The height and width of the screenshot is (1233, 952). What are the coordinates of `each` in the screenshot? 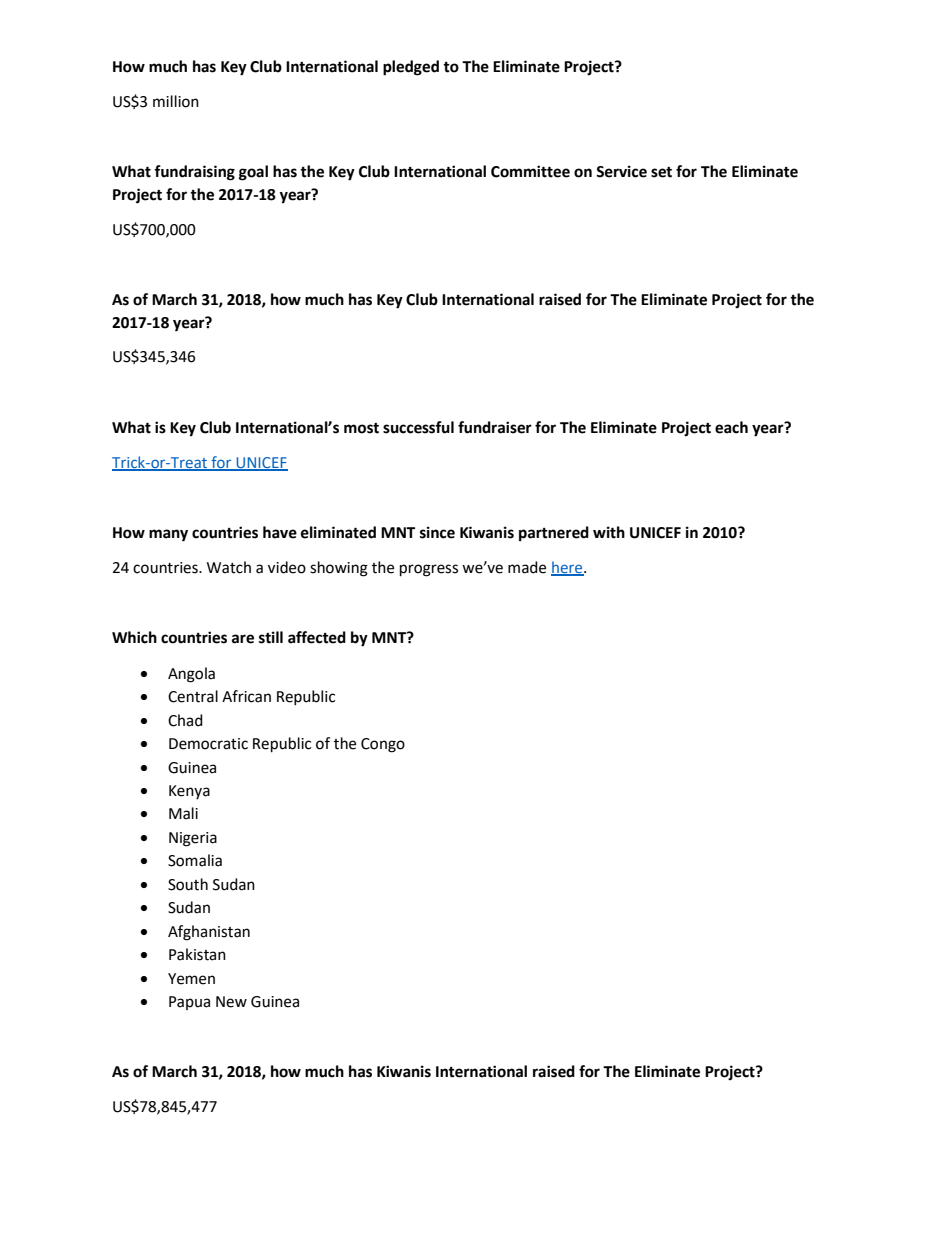 It's located at (731, 427).
